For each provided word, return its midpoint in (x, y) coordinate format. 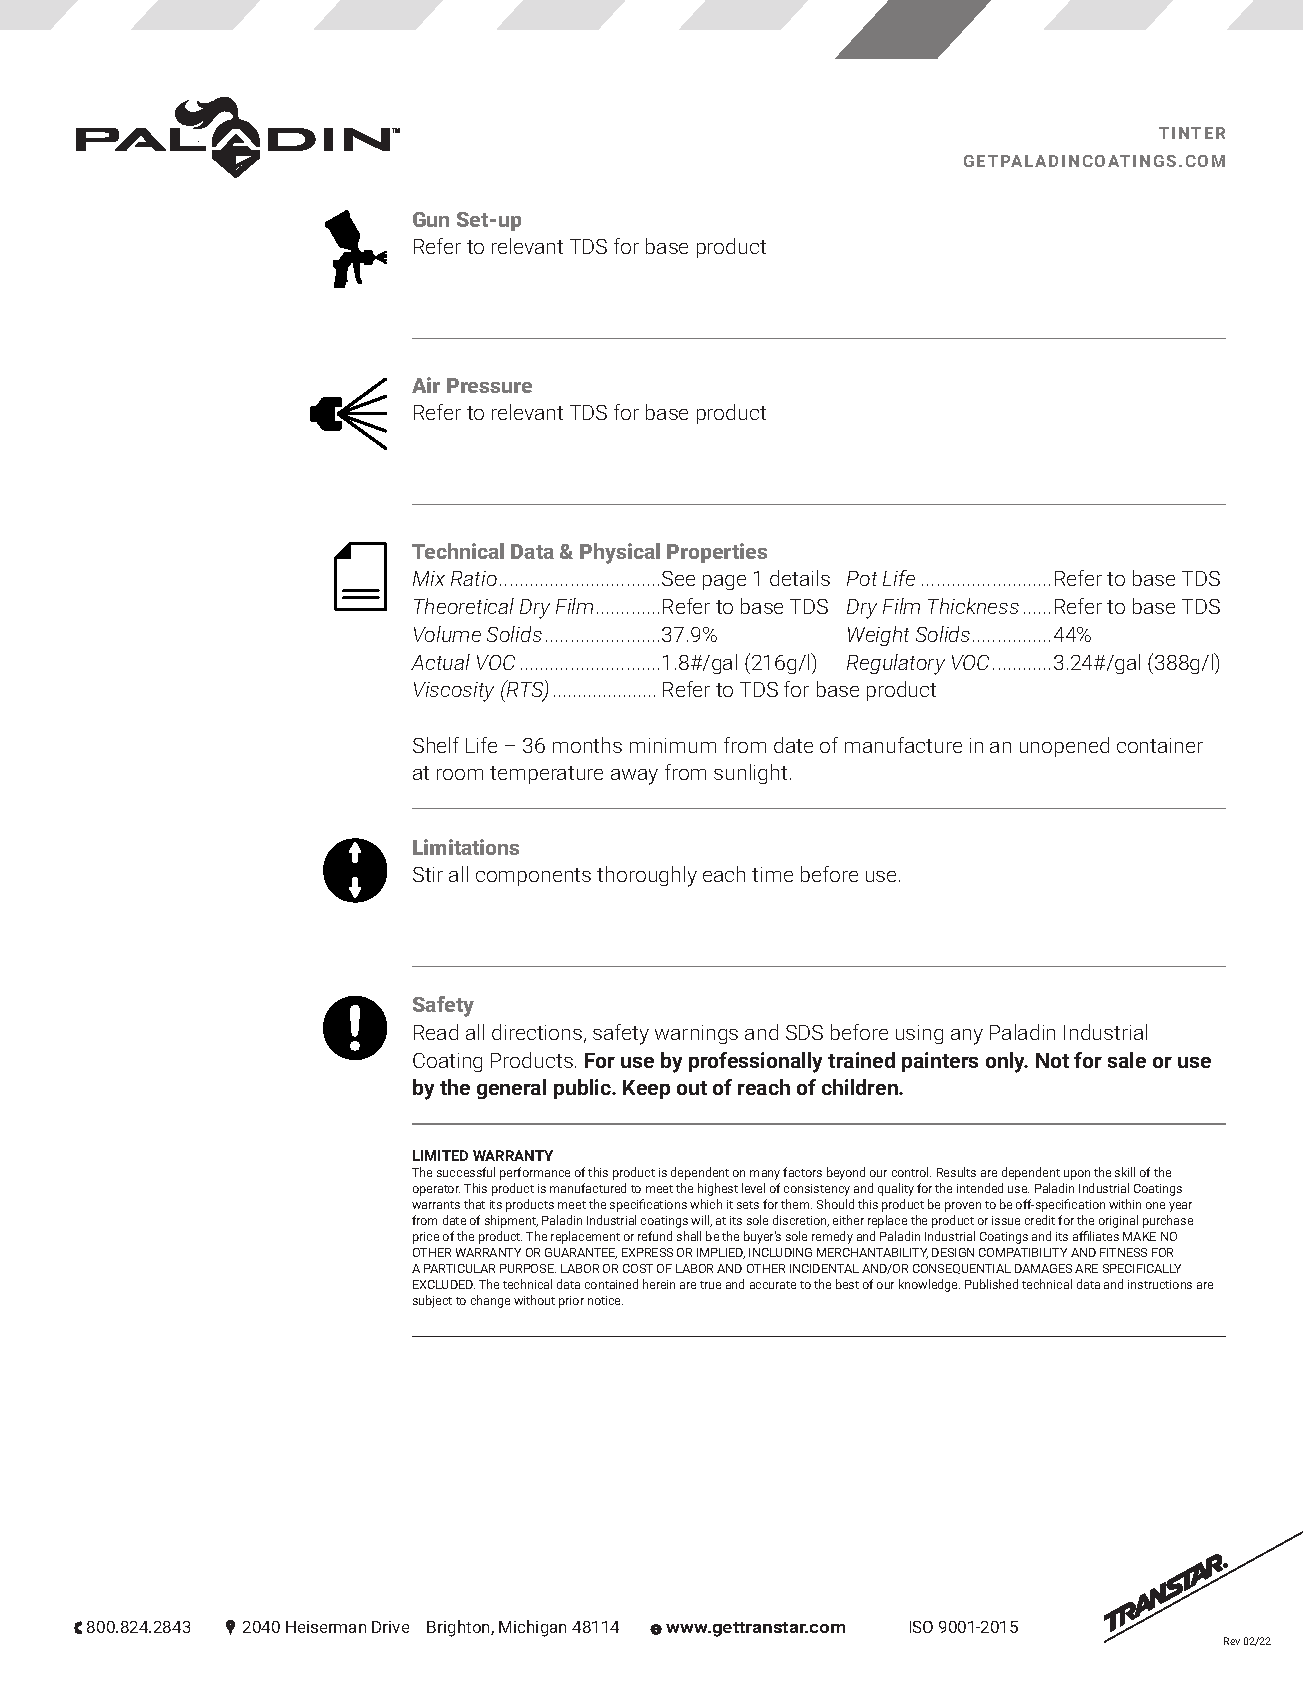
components (533, 877)
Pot (862, 578)
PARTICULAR (459, 1268)
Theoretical (464, 606)
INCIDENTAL (824, 1268)
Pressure (489, 385)
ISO (921, 1627)
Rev (1232, 1641)
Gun (431, 219)
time (772, 874)
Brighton (459, 1628)
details (800, 578)
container (1160, 745)
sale (1127, 1060)
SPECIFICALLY (1142, 1268)
